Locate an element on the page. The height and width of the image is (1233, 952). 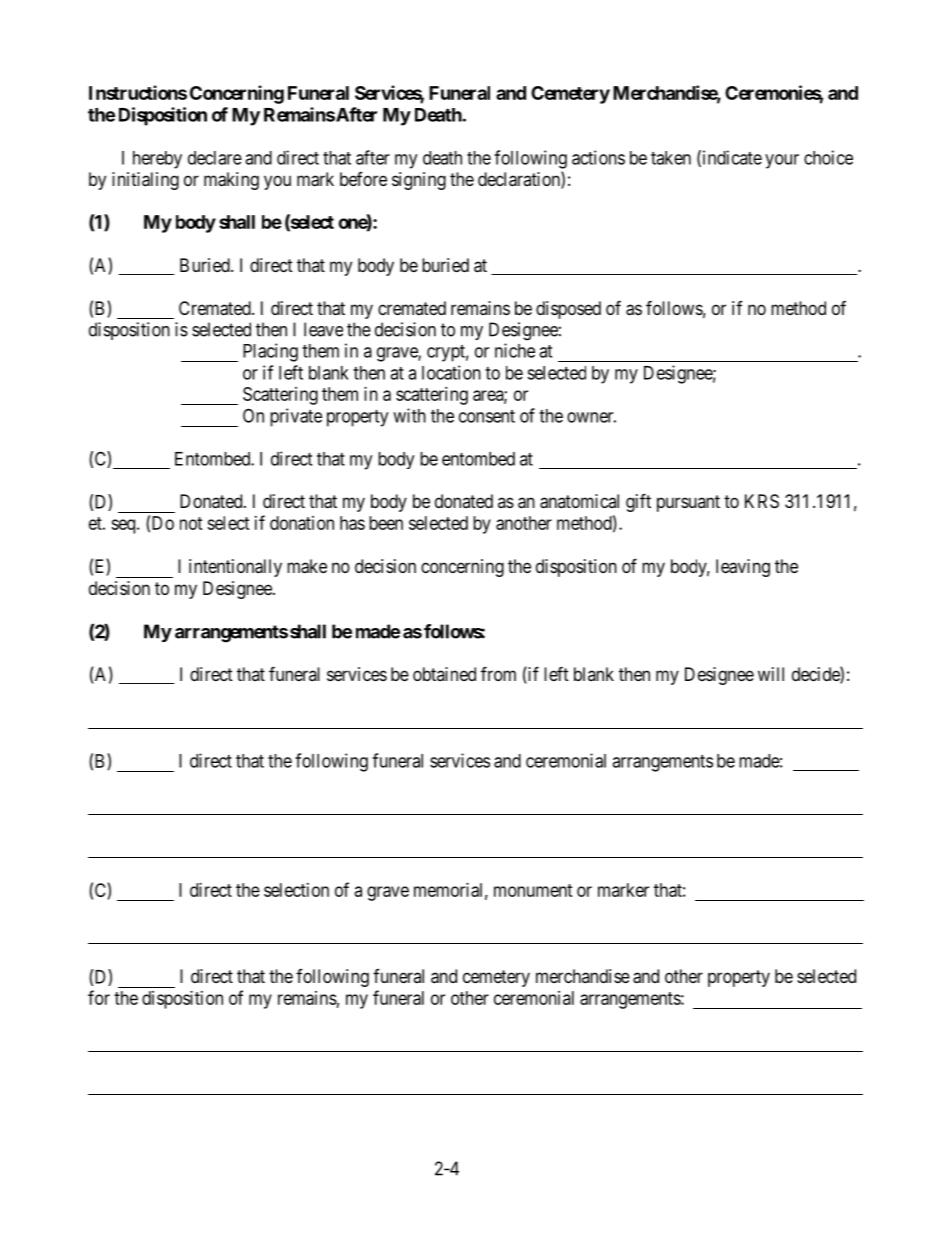
your is located at coordinates (782, 161).
